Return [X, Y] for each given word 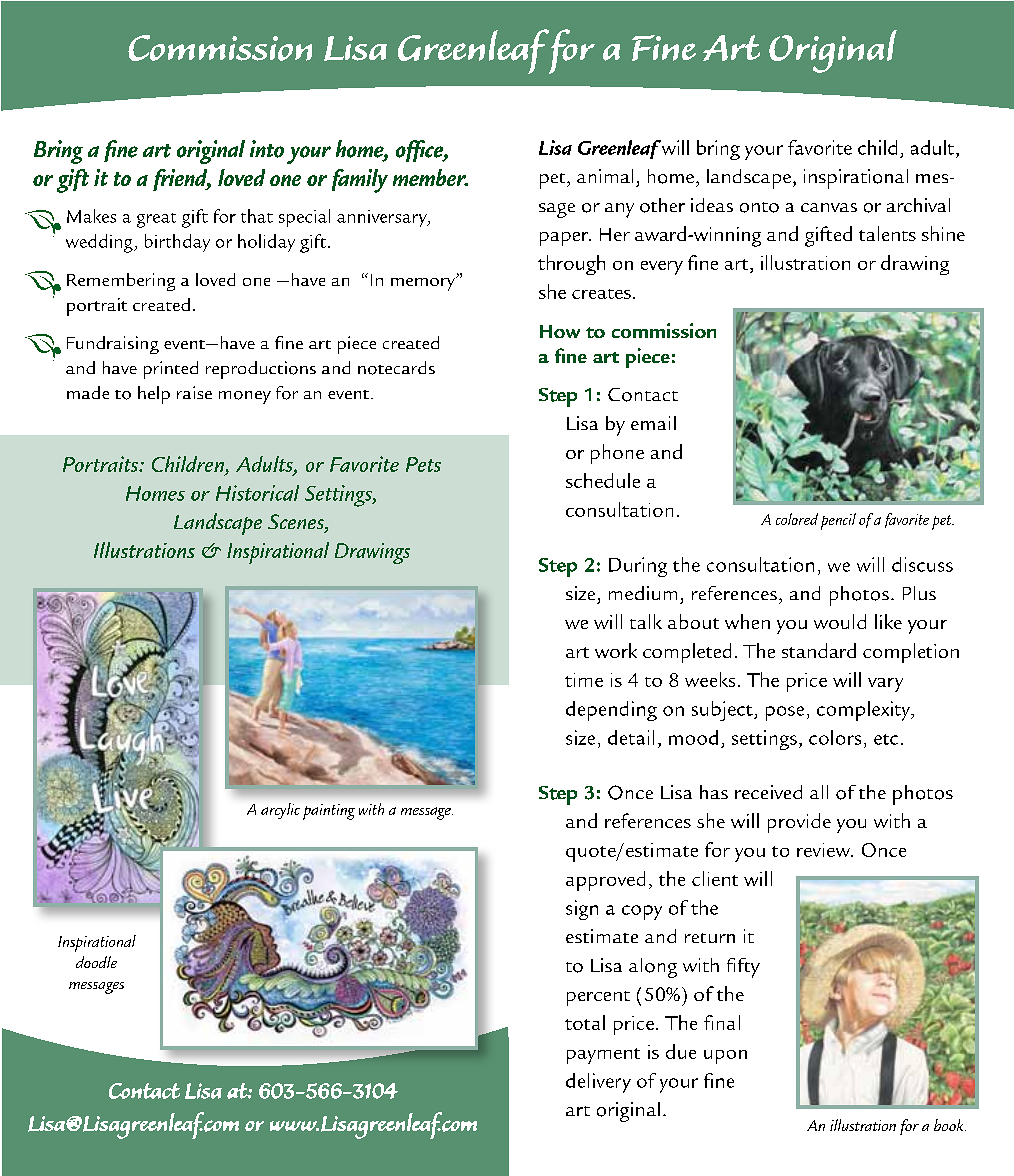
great [156, 220]
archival [918, 205]
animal [605, 176]
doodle [96, 962]
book [950, 1125]
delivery [598, 1083]
